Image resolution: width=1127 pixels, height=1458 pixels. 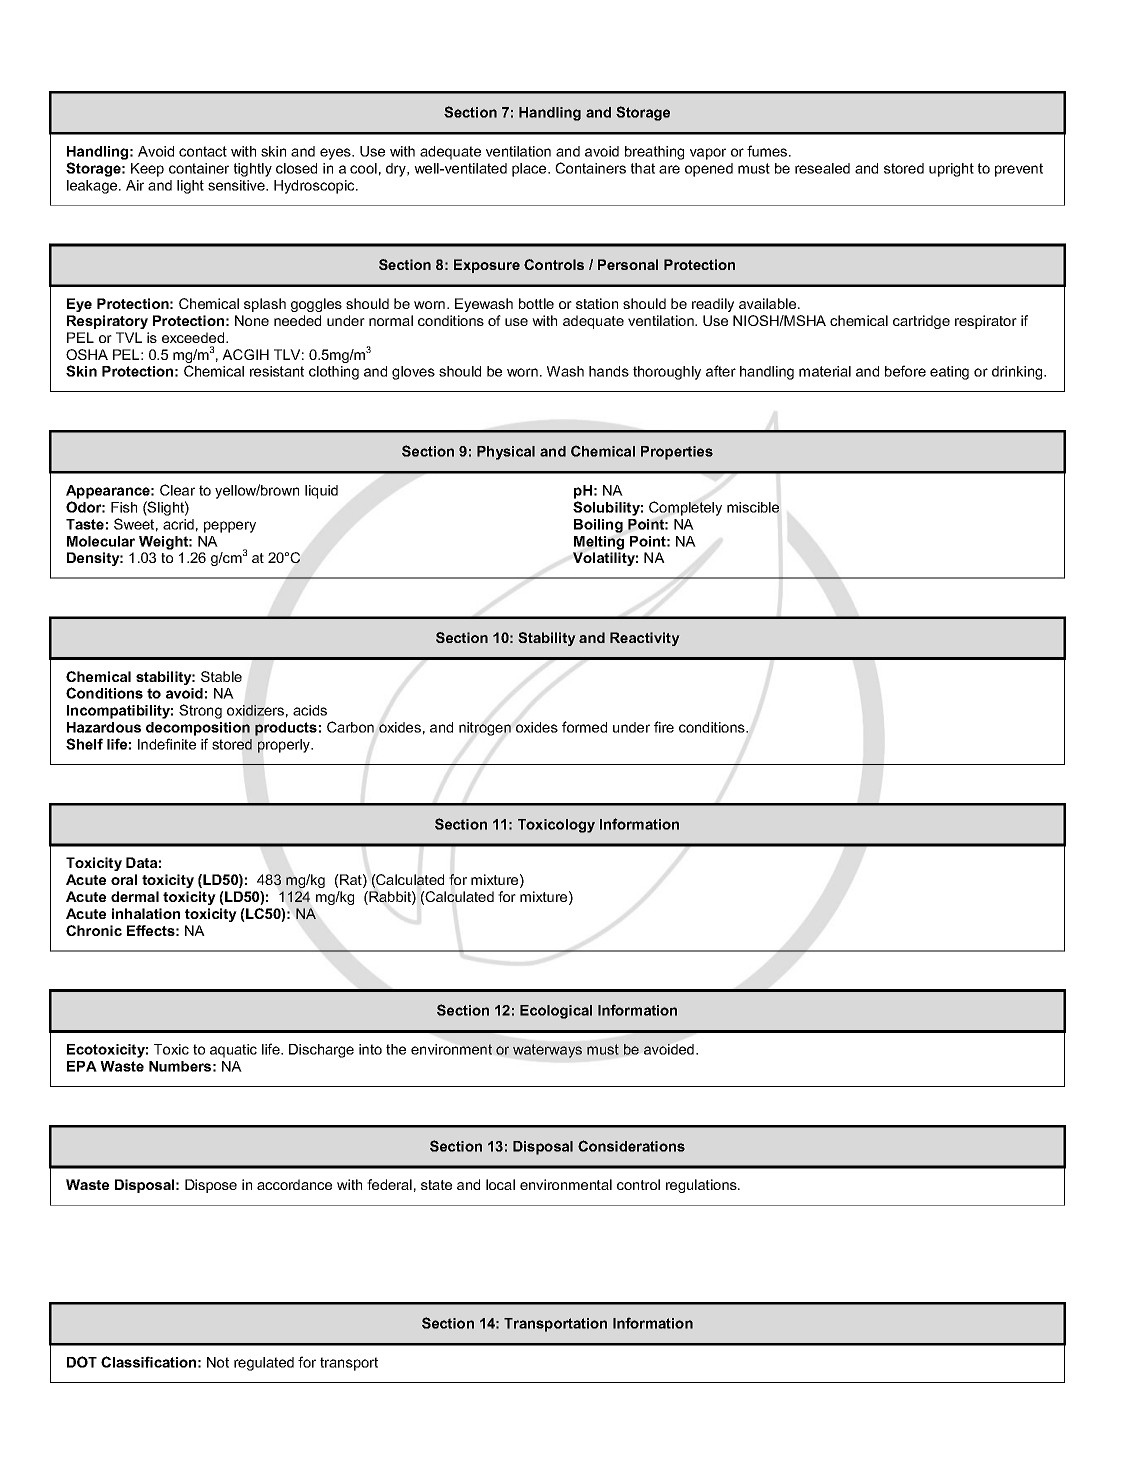 What do you see at coordinates (500, 1184) in the screenshot?
I see `local` at bounding box center [500, 1184].
